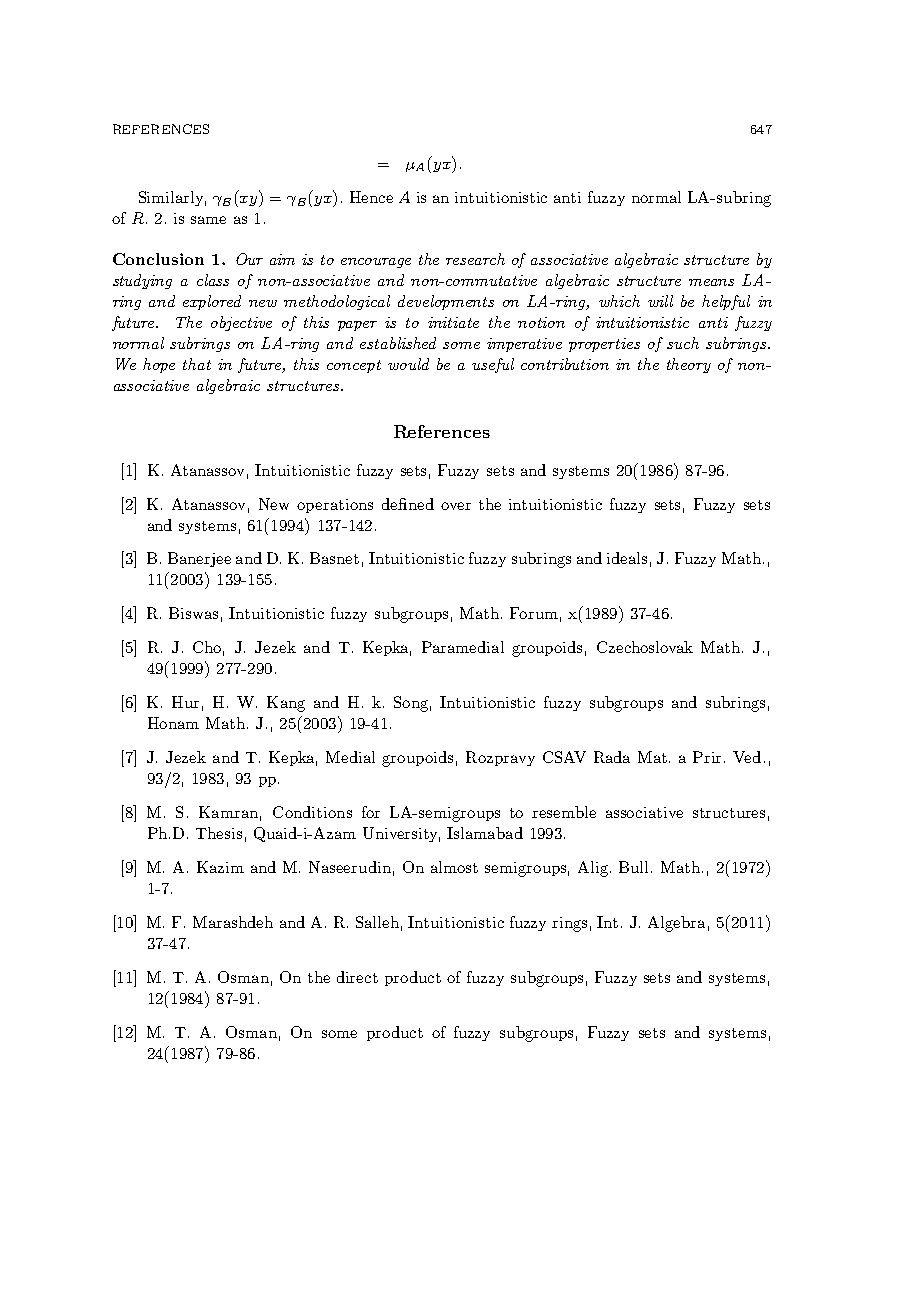 The height and width of the screenshot is (1308, 924). Describe the element at coordinates (635, 867) in the screenshot. I see `Bull` at that location.
